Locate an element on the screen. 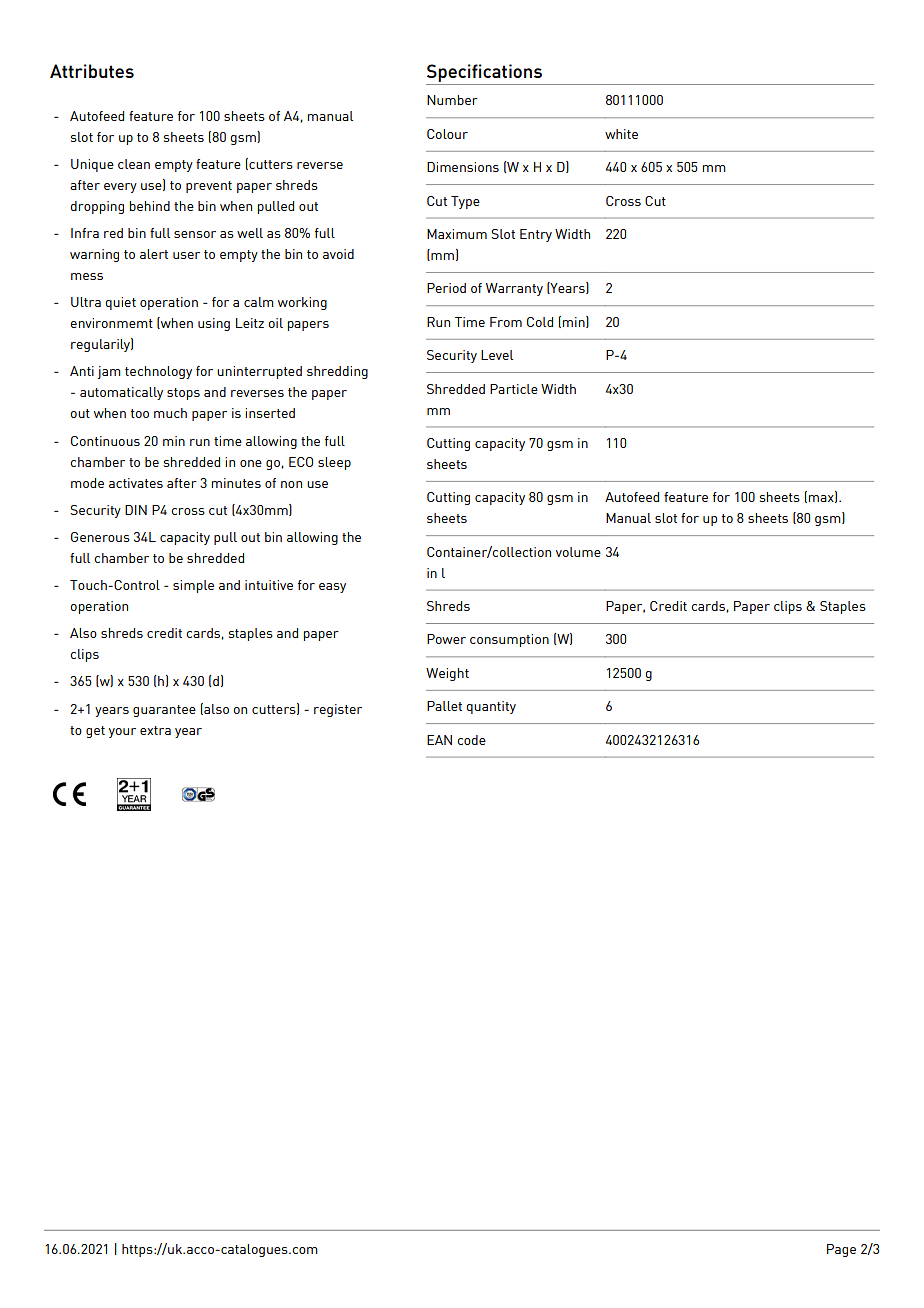 The height and width of the screenshot is (1308, 924). extra is located at coordinates (155, 730).
